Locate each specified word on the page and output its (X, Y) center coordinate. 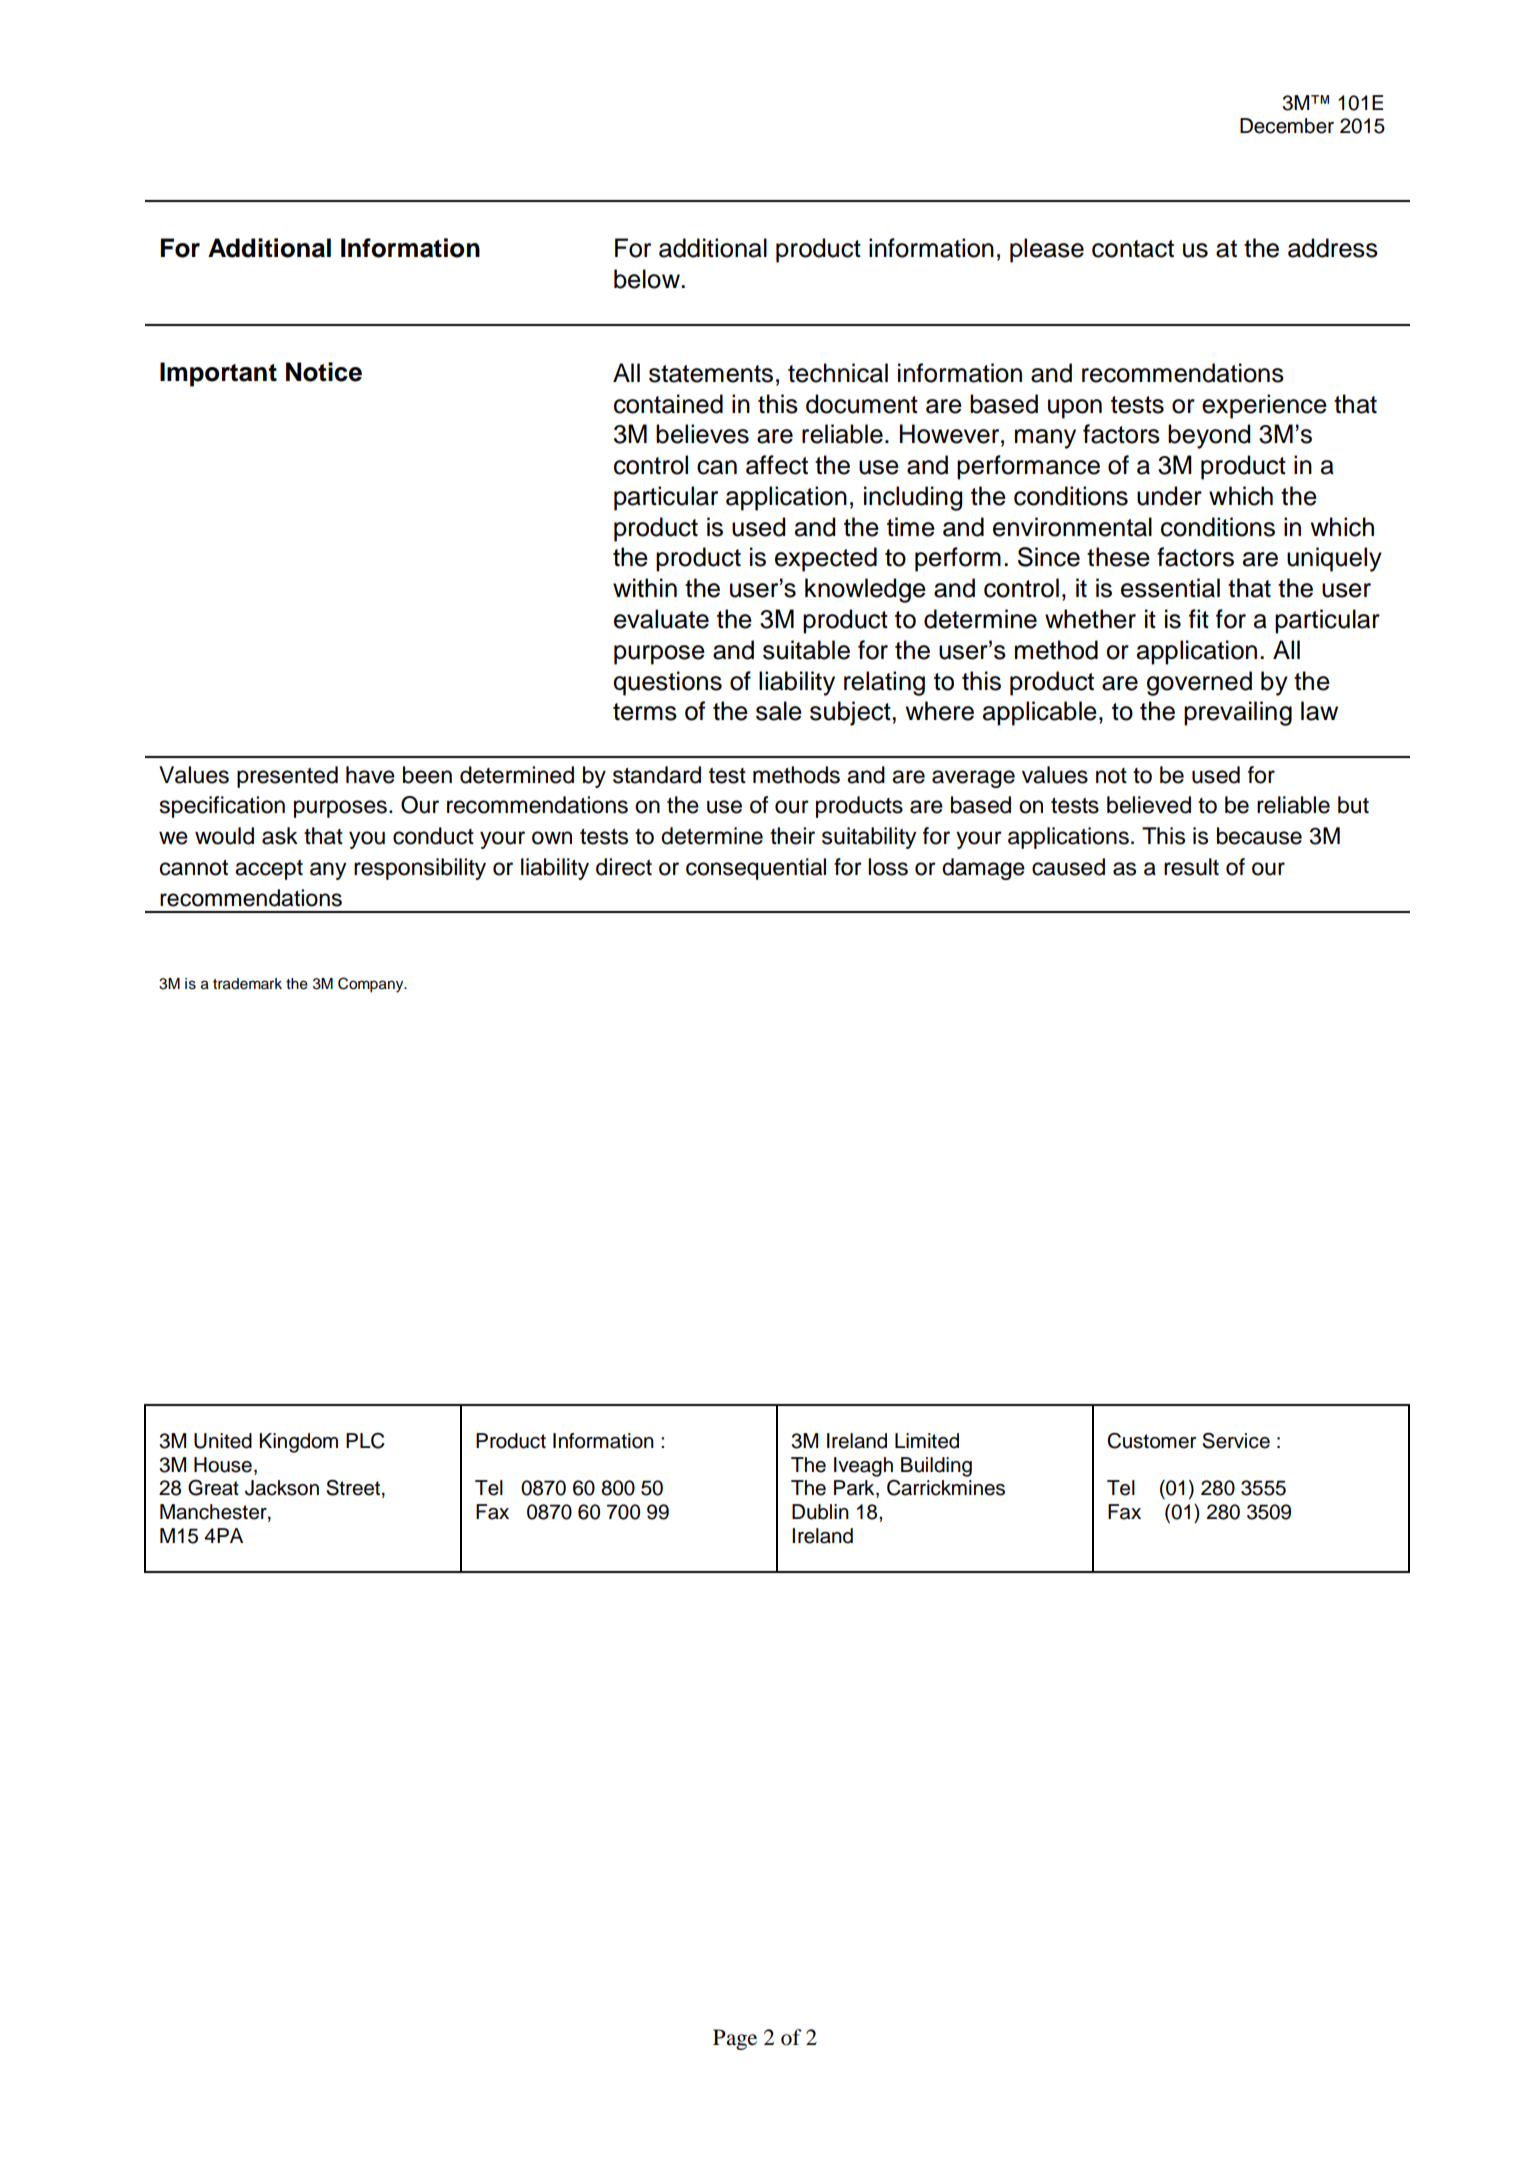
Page (735, 2039)
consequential (756, 869)
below (648, 279)
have (370, 775)
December (1287, 126)
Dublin (820, 1512)
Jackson (282, 1488)
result (1191, 867)
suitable (806, 650)
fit (1199, 618)
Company (372, 985)
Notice (324, 372)
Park (855, 1489)
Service (1236, 1440)
